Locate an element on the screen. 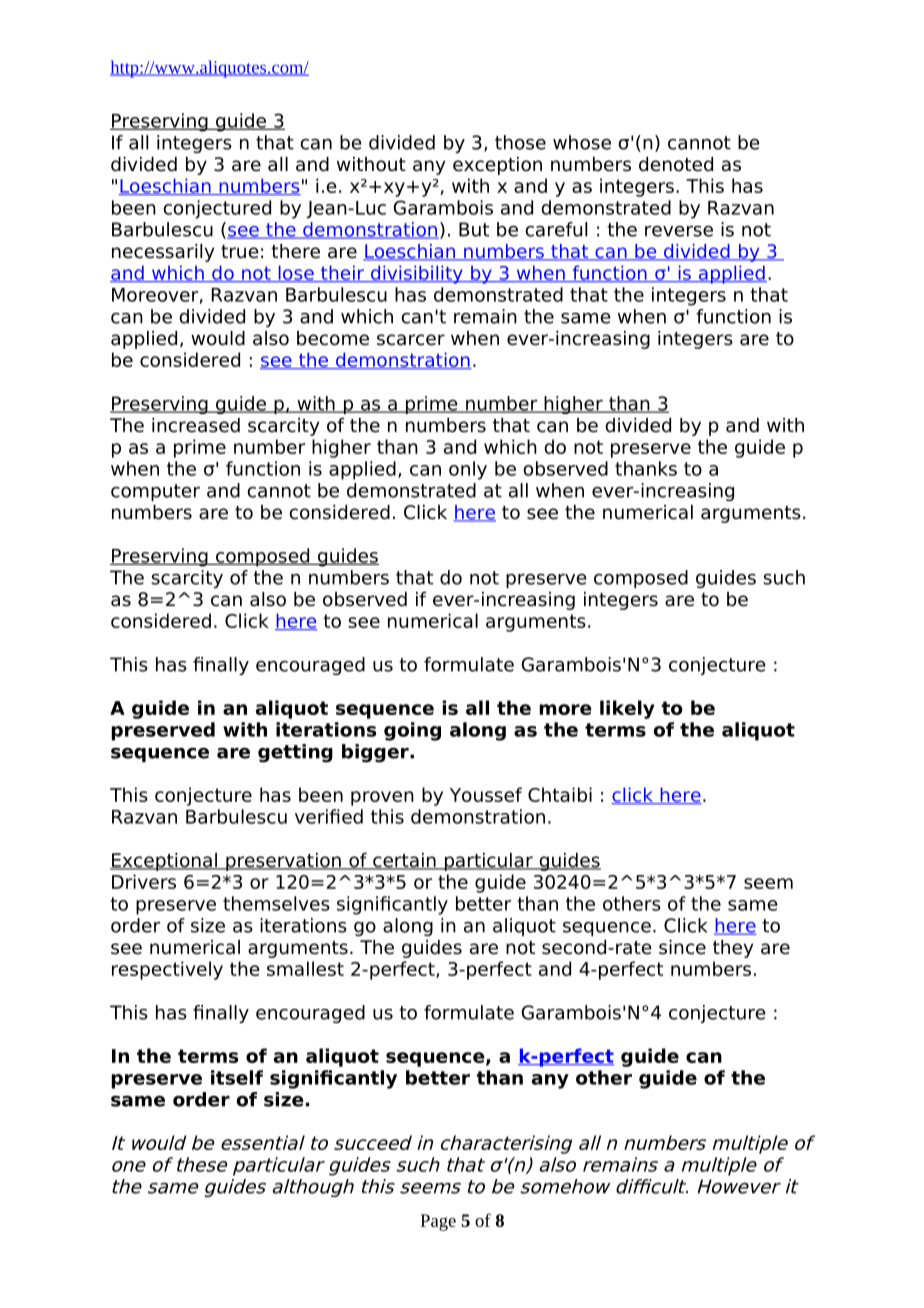 Image resolution: width=924 pixels, height=1308 pixels. likely is located at coordinates (627, 709).
